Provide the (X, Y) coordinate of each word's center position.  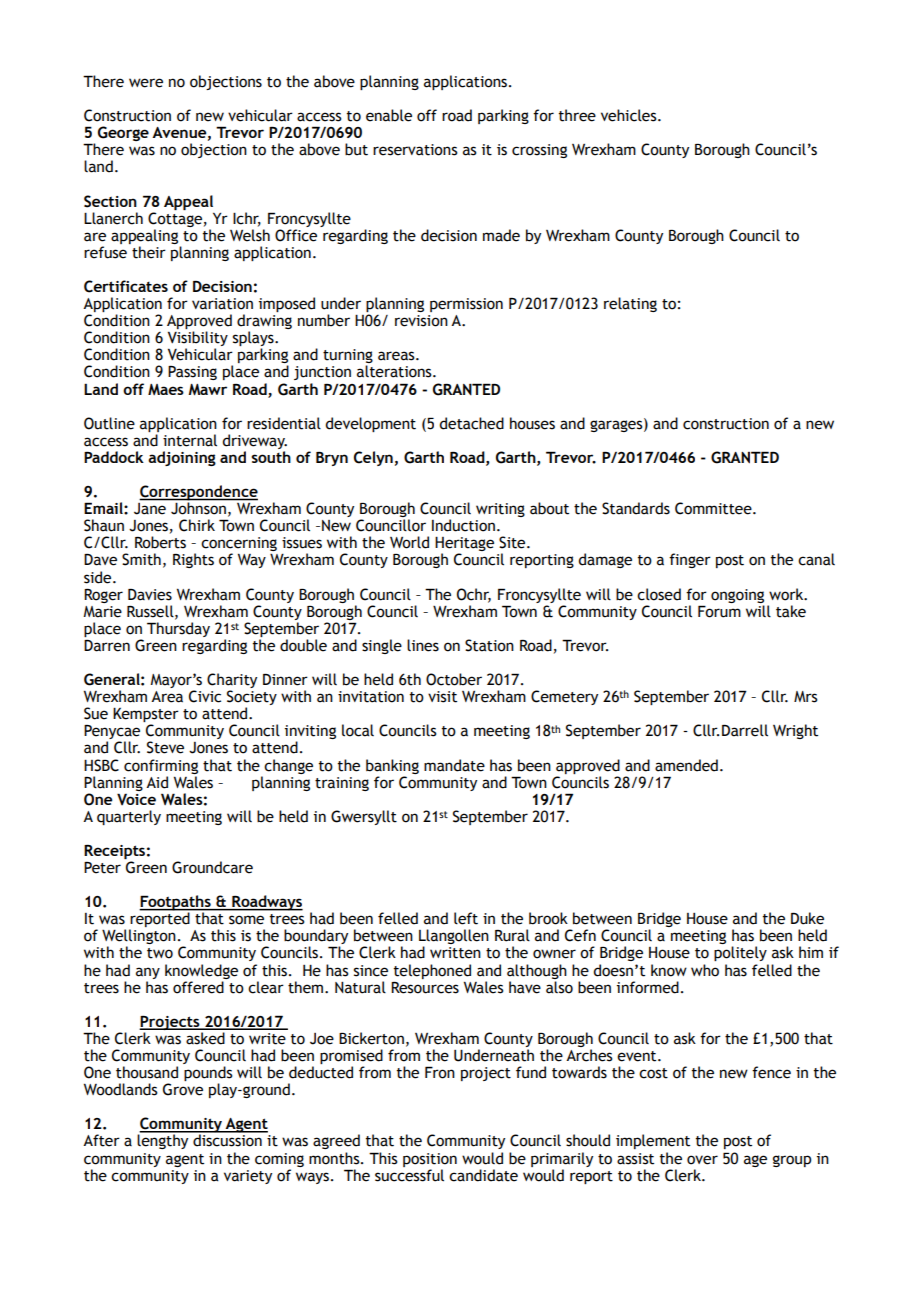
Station (489, 645)
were (146, 83)
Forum (719, 611)
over (702, 1160)
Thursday (178, 629)
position (430, 1160)
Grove (183, 1089)
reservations (415, 150)
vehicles (630, 115)
